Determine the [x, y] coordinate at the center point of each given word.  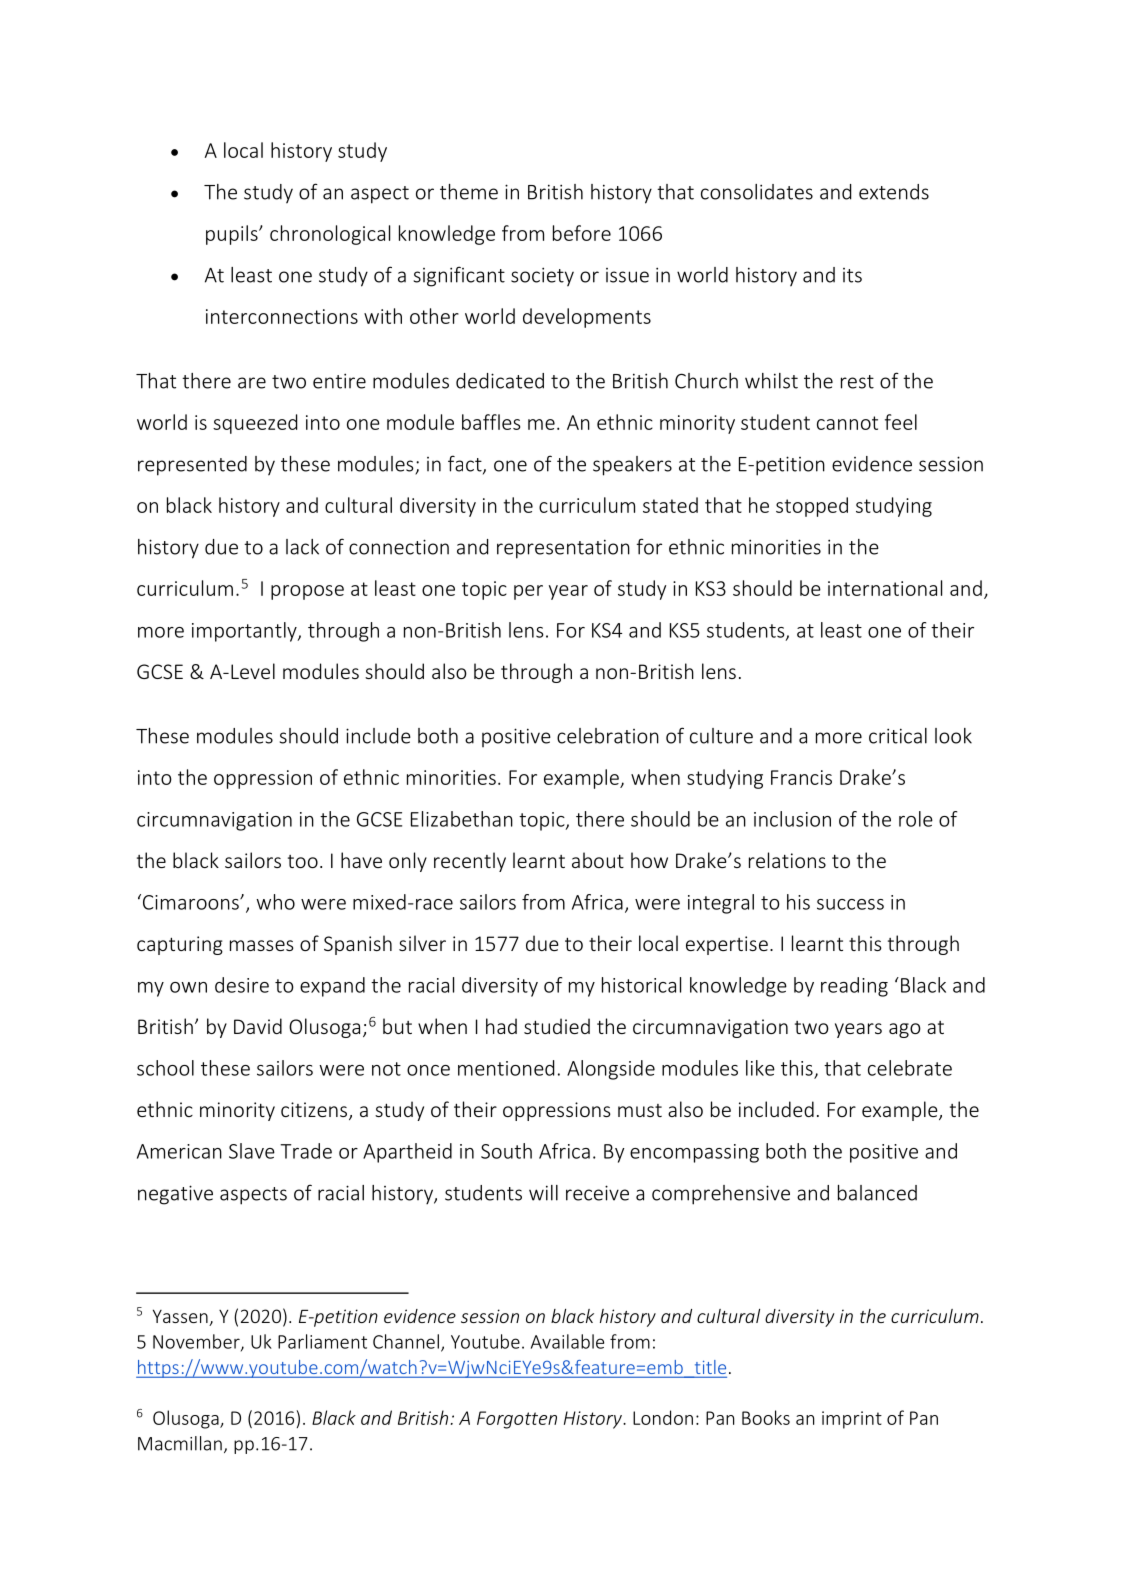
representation [563, 549]
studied [557, 1026]
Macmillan [180, 1443]
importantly [245, 632]
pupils [233, 235]
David [258, 1026]
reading [854, 987]
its [852, 275]
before [582, 233]
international [885, 588]
